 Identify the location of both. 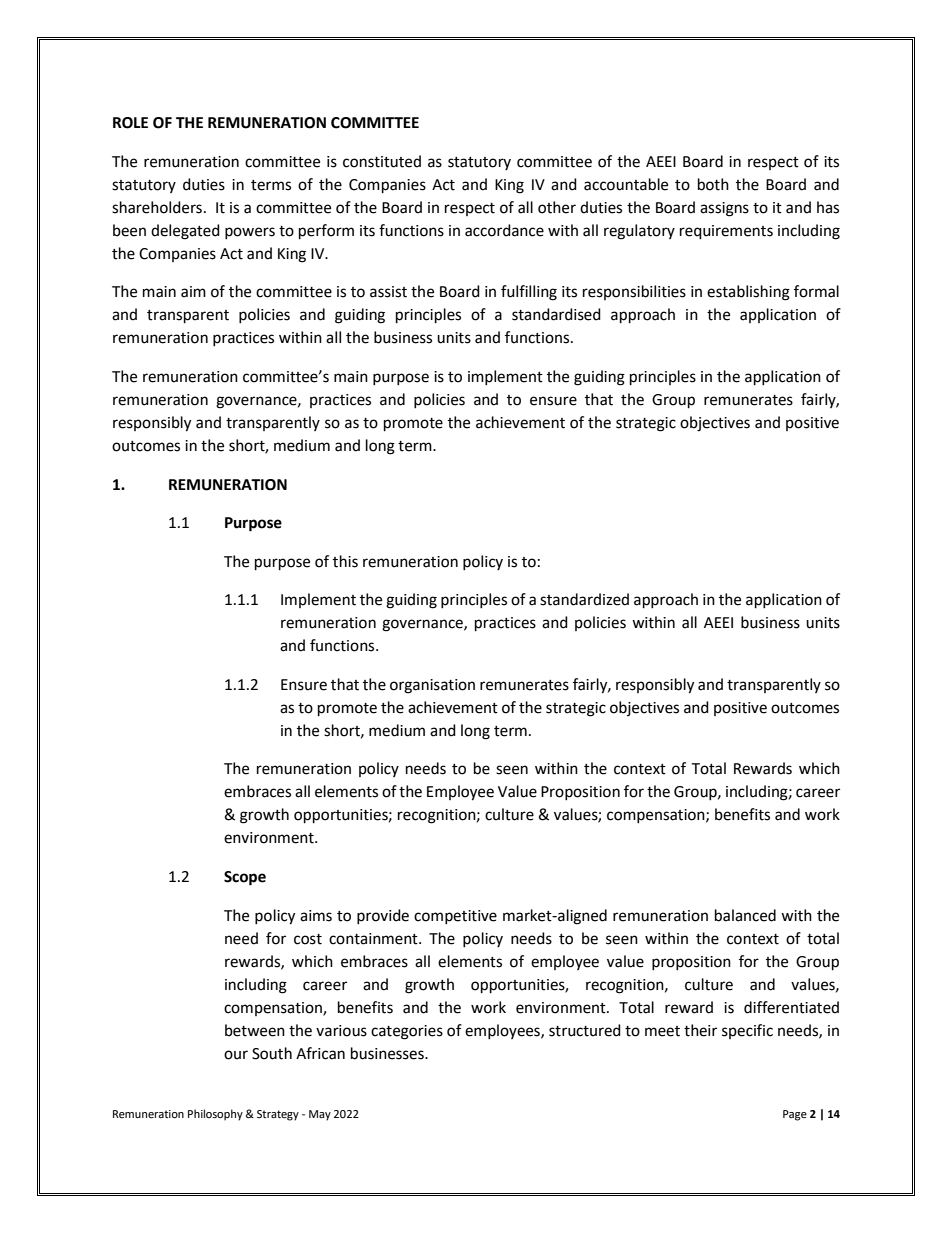
(713, 184).
